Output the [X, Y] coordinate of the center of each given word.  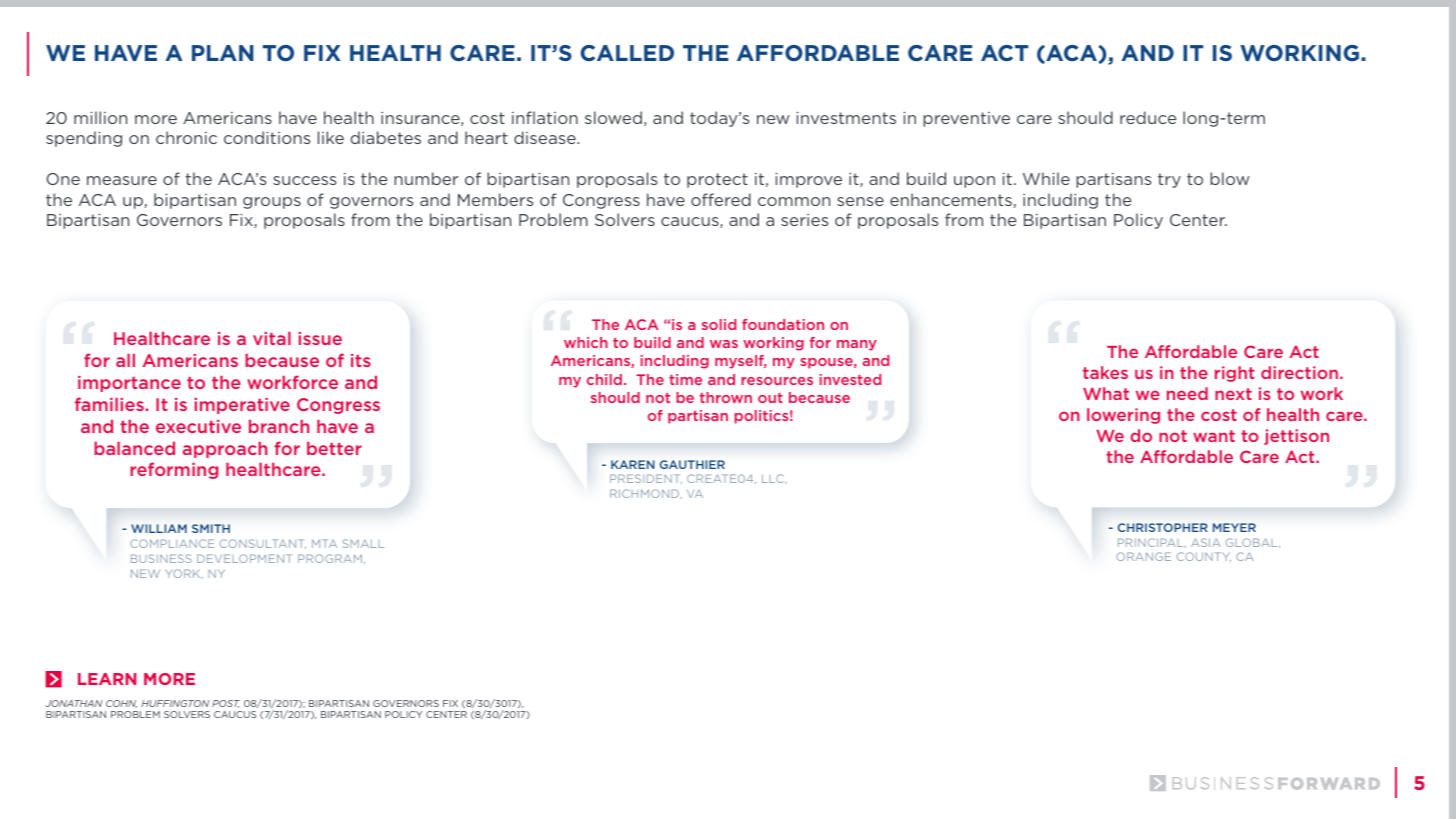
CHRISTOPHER [1163, 527]
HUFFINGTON [175, 703]
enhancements [952, 200]
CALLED [627, 53]
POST [226, 704]
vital [272, 338]
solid [719, 324]
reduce [1148, 117]
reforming [174, 470]
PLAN [223, 53]
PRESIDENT [646, 479]
